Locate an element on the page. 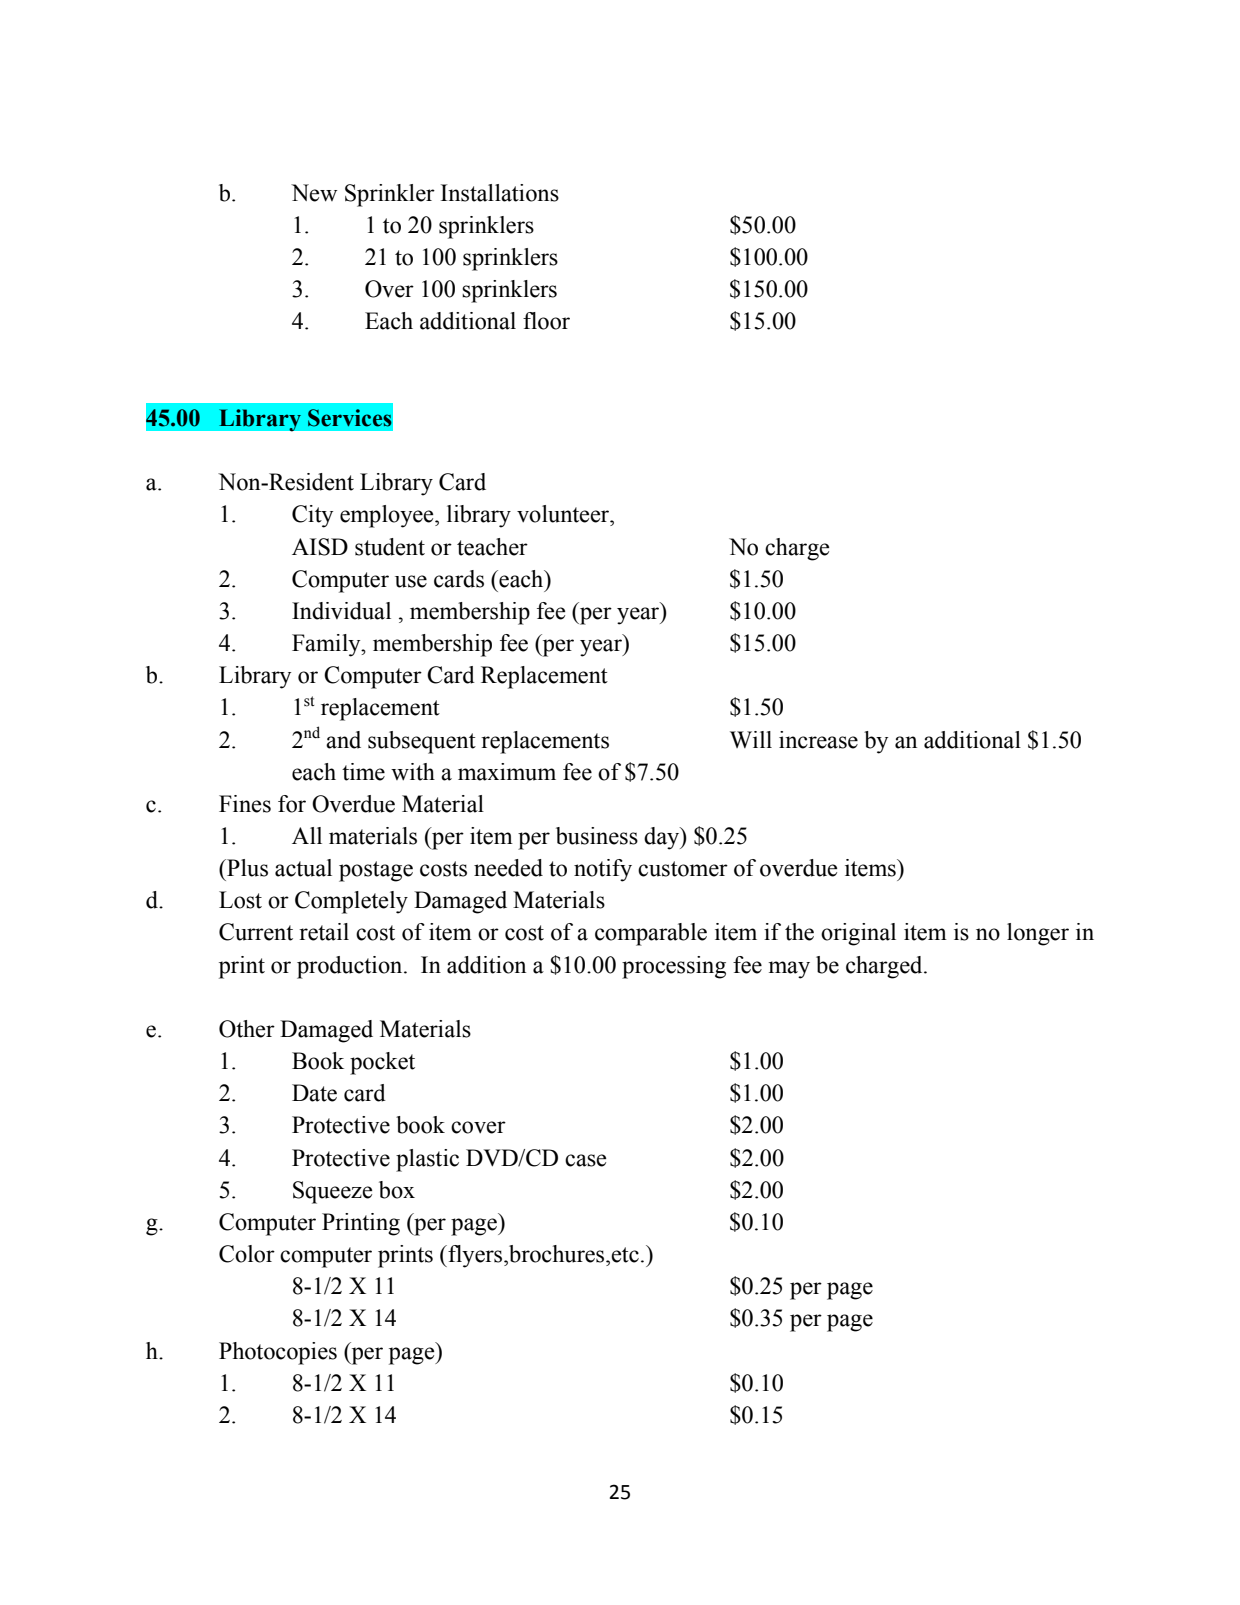 This image has height=1605, width=1240. Installations is located at coordinates (500, 193).
